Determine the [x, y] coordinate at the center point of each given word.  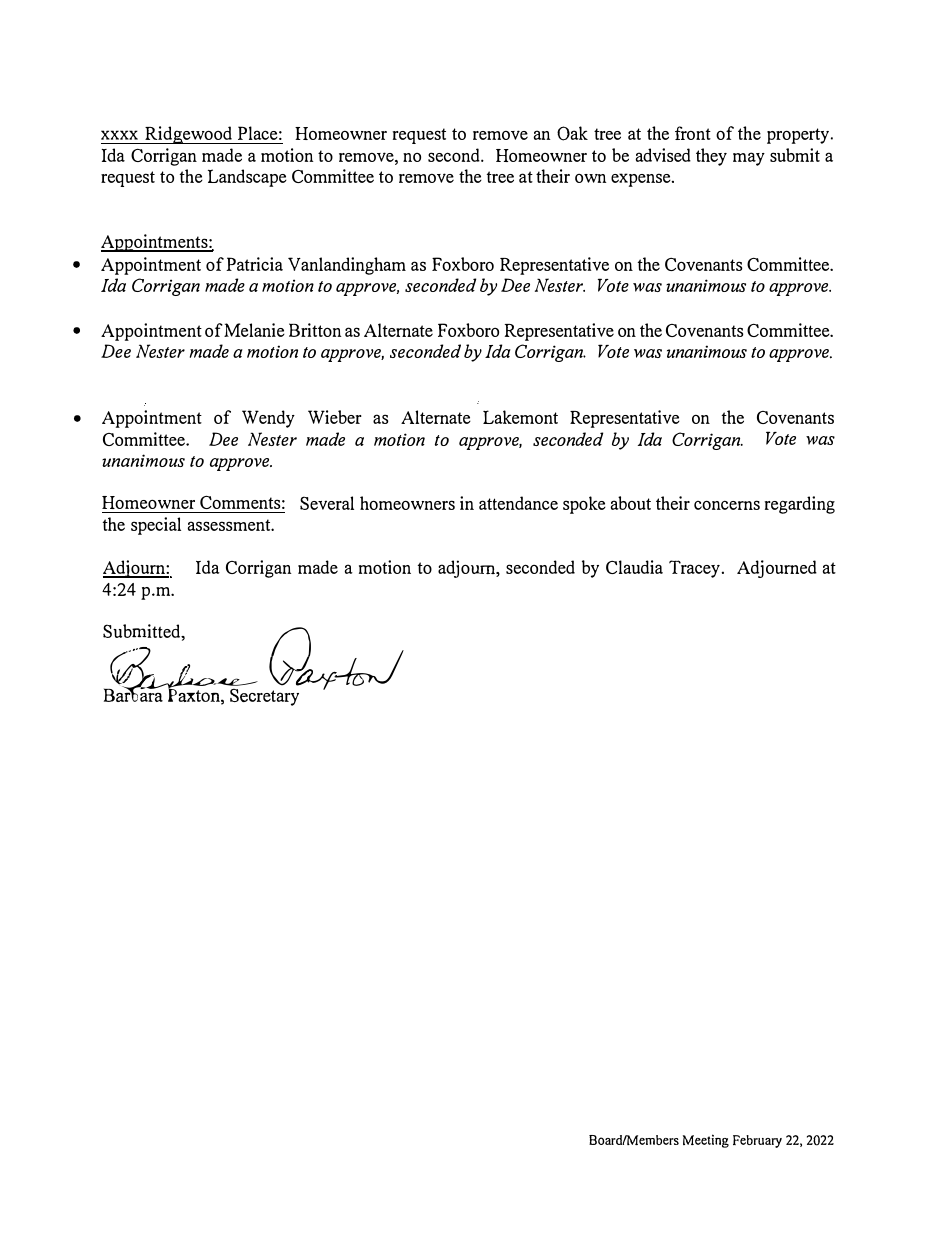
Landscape [247, 178]
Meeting [706, 1141]
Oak [572, 133]
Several [327, 503]
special [156, 526]
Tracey [694, 569]
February [757, 1141]
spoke [584, 505]
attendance [518, 503]
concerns [727, 505]
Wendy [268, 419]
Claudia [634, 567]
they [711, 157]
